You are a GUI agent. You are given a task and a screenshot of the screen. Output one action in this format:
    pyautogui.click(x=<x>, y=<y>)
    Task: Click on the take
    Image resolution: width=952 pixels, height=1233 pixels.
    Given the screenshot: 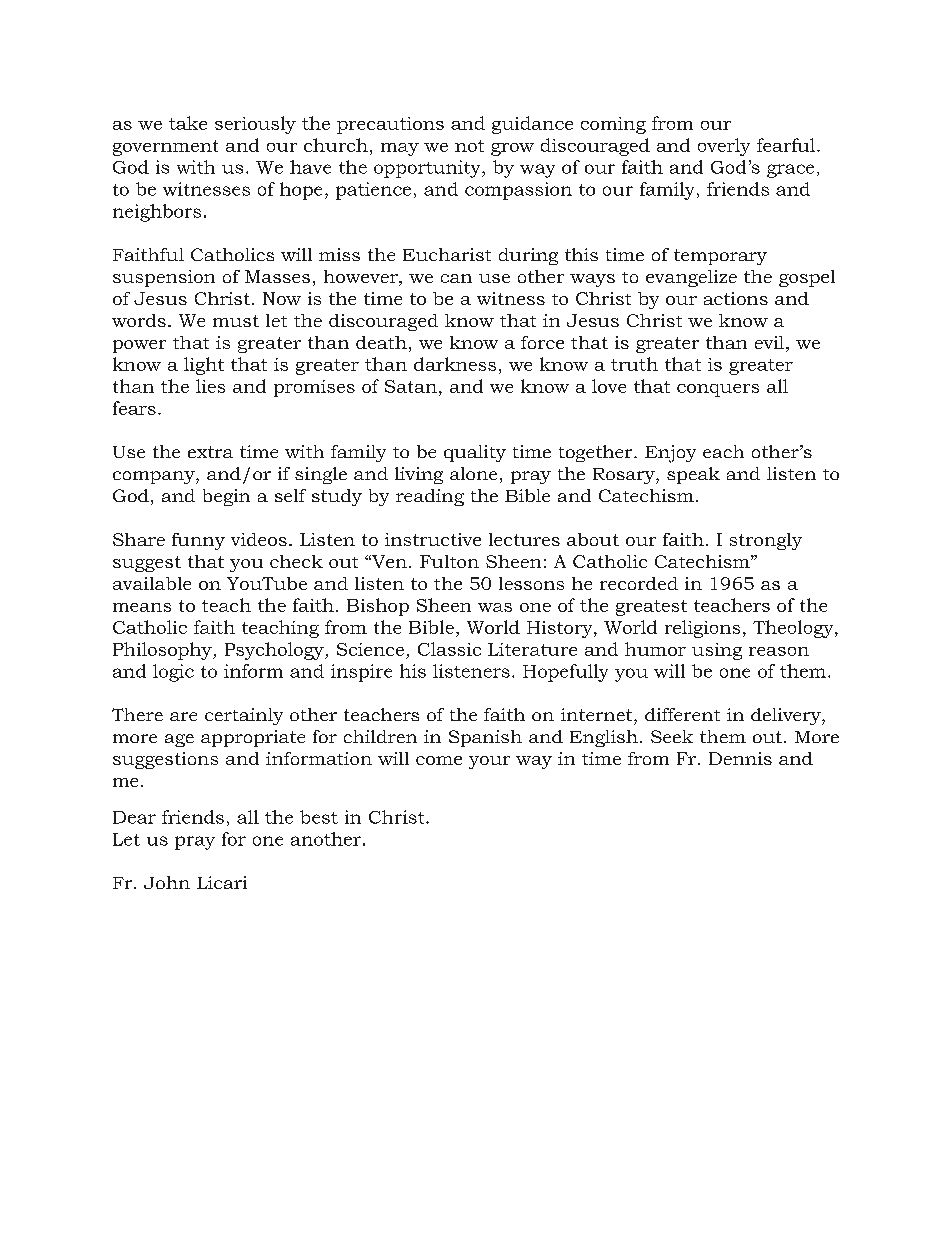 What is the action you would take?
    pyautogui.click(x=188, y=123)
